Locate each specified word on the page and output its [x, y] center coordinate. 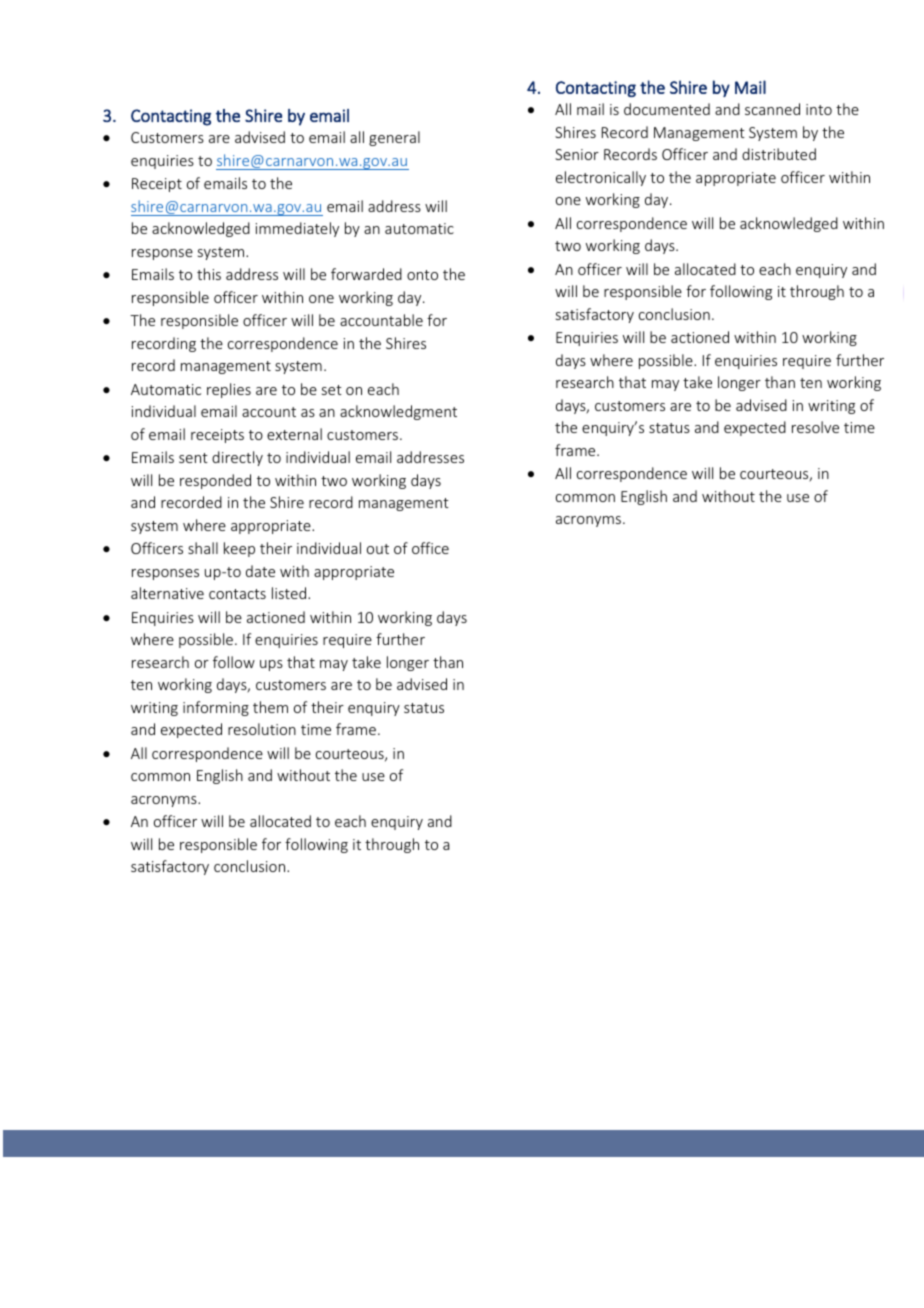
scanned [772, 109]
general [394, 138]
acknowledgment [398, 412]
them [270, 707]
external [294, 434]
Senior [577, 154]
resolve [815, 427]
